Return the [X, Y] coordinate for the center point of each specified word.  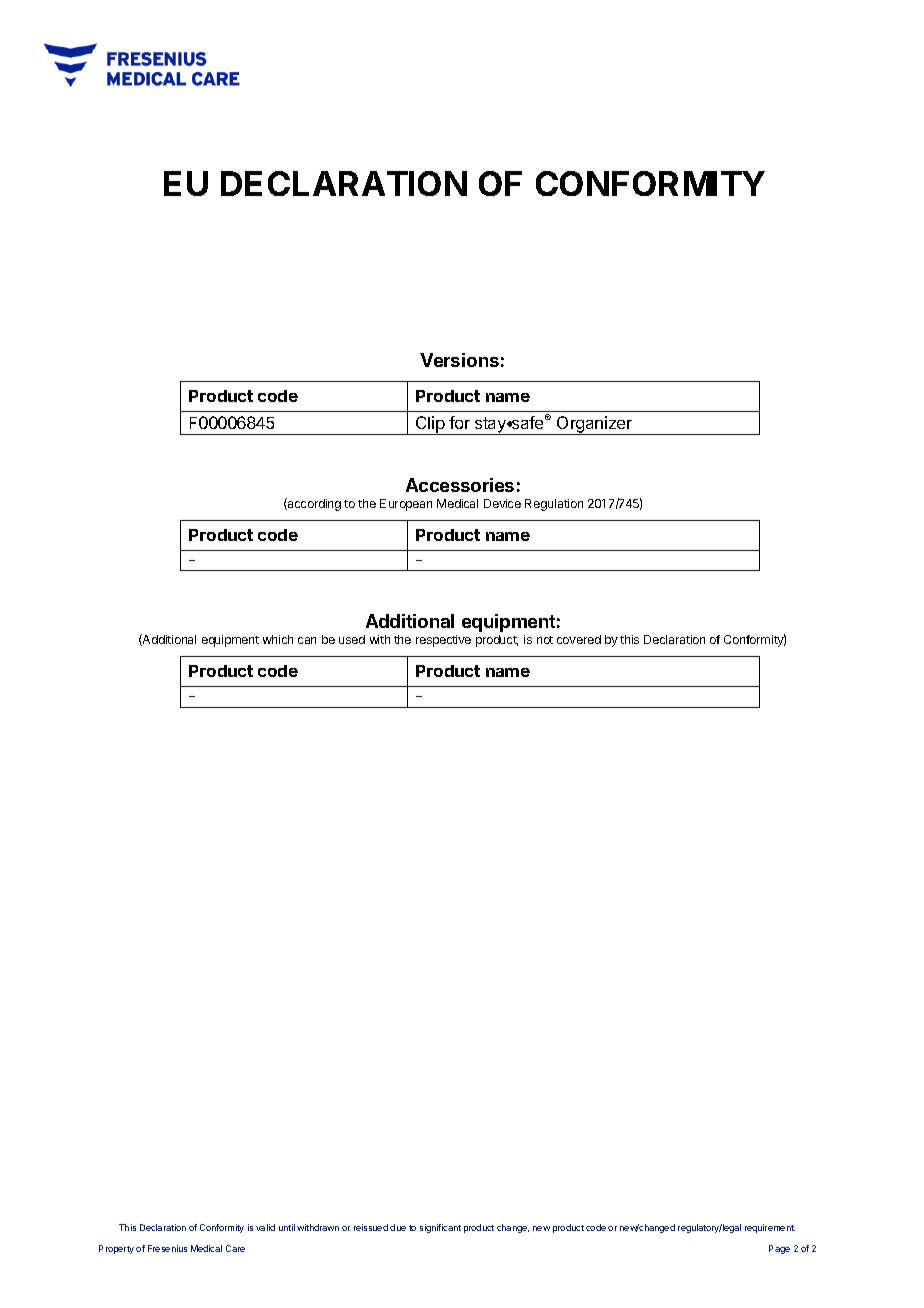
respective [443, 641]
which [278, 639]
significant [440, 1228]
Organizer [594, 425]
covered [579, 639]
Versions [459, 360]
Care [235, 1248]
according [313, 504]
